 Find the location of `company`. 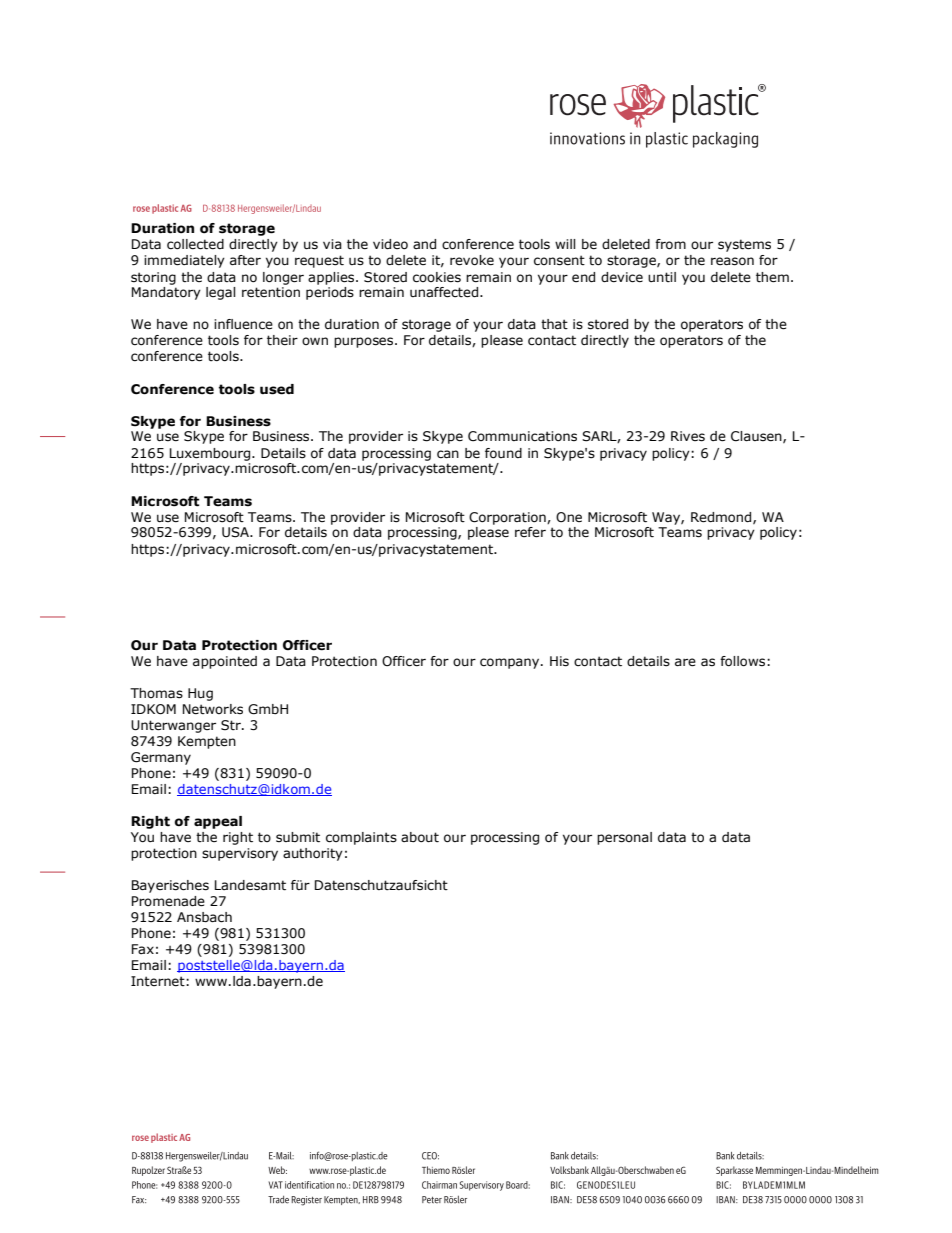

company is located at coordinates (511, 663).
